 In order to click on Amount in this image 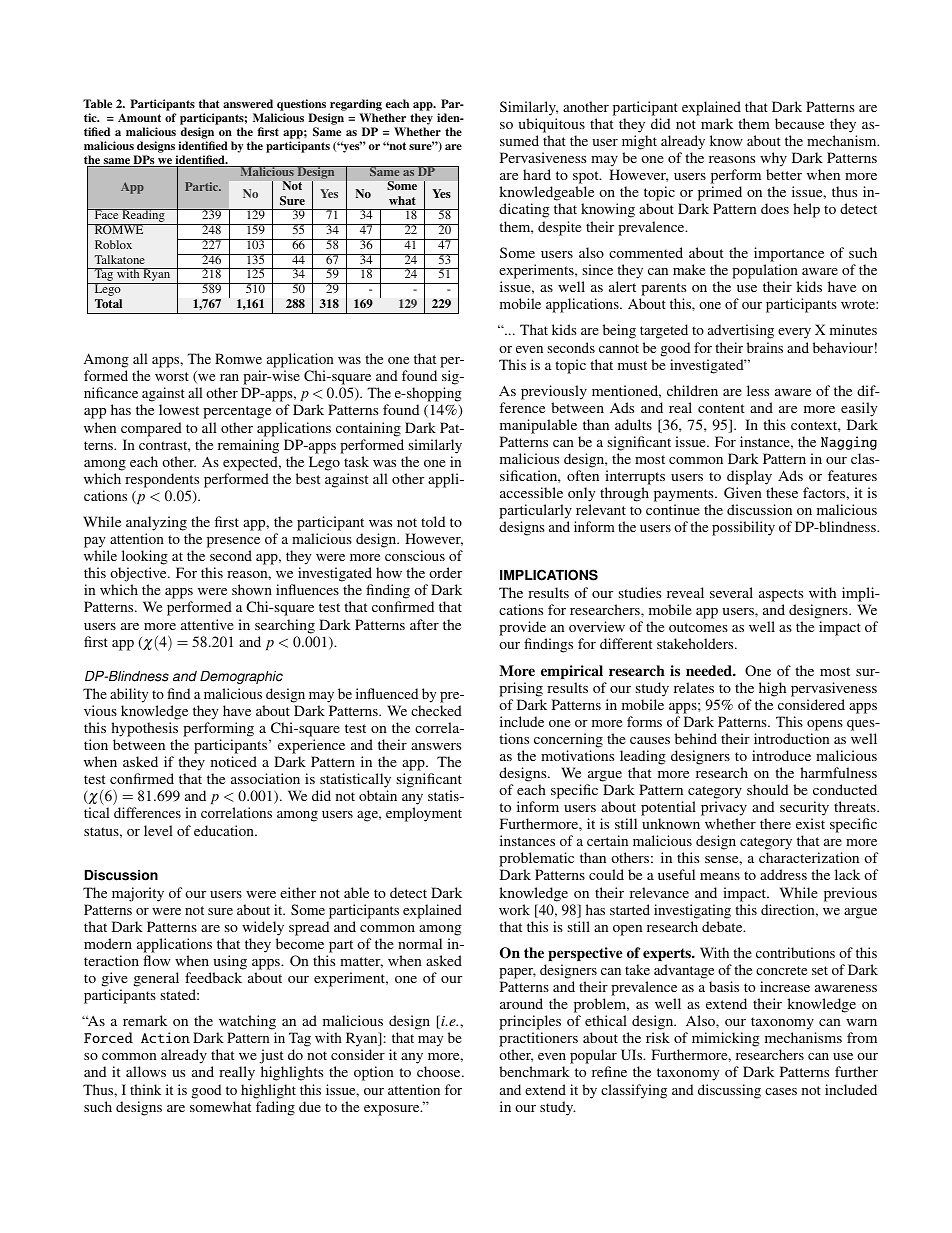, I will do `click(139, 117)`.
